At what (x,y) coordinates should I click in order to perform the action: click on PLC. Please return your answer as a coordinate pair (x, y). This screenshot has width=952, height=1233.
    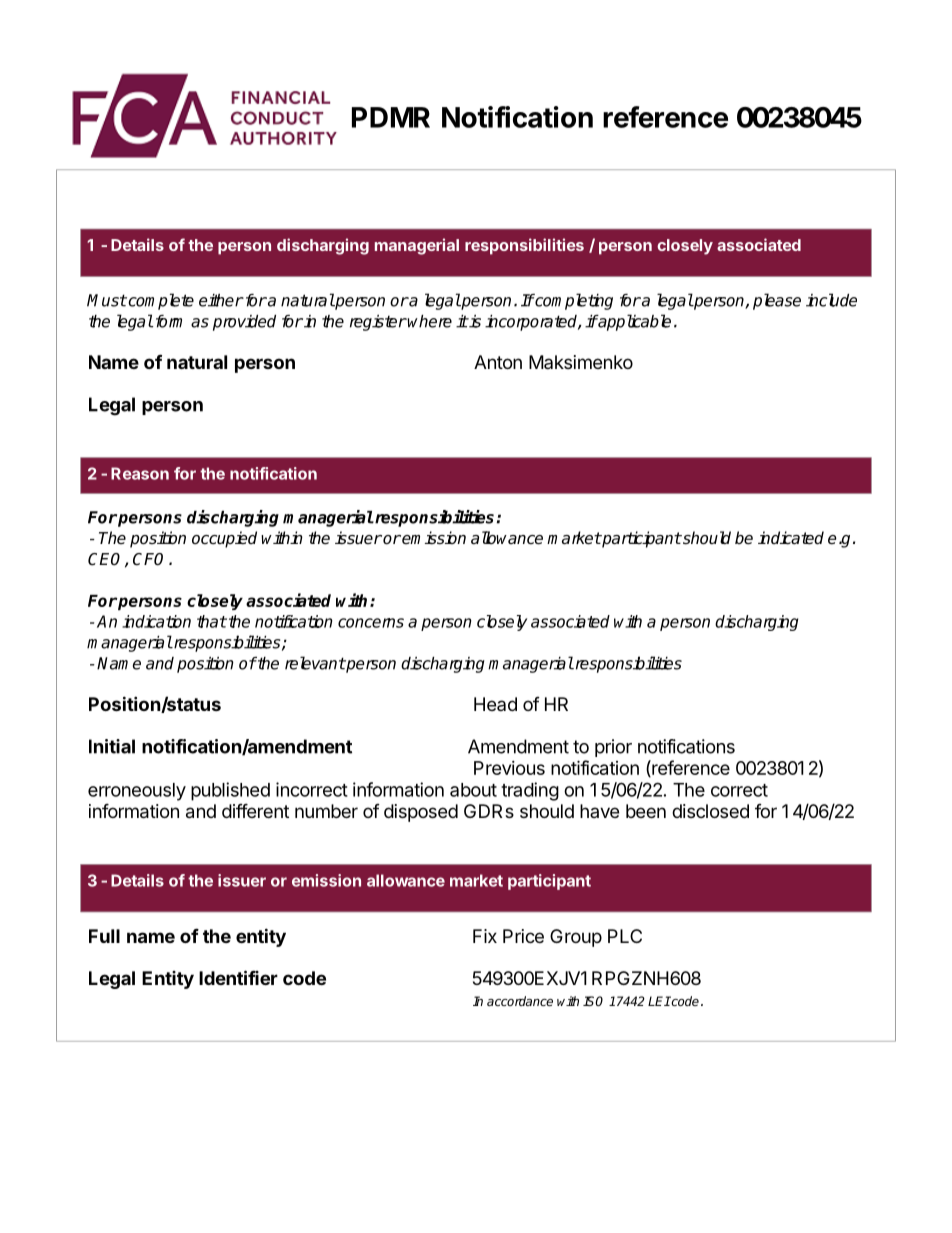
    Looking at the image, I should click on (625, 936).
